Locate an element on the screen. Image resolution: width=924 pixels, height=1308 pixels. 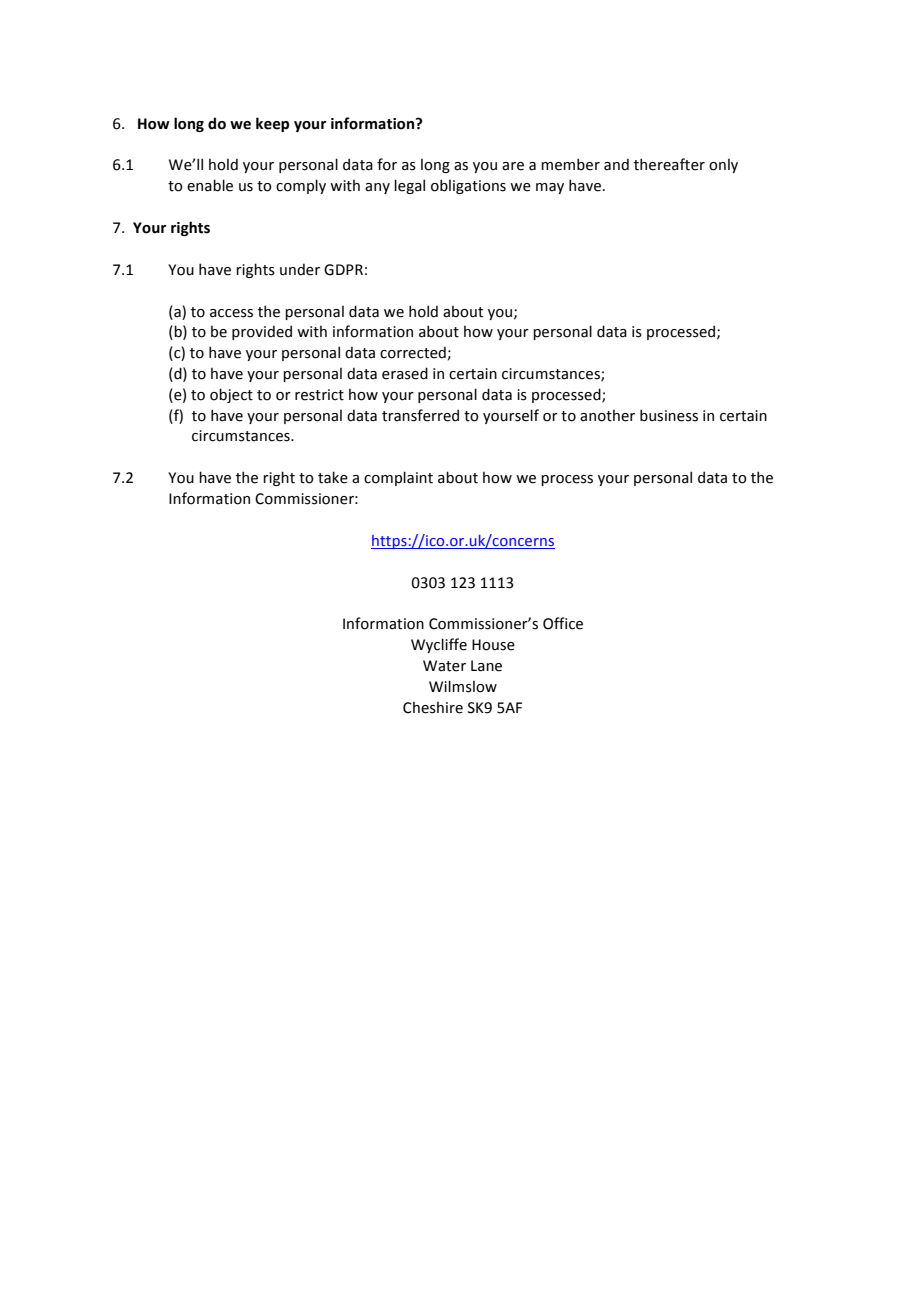
are is located at coordinates (513, 166).
